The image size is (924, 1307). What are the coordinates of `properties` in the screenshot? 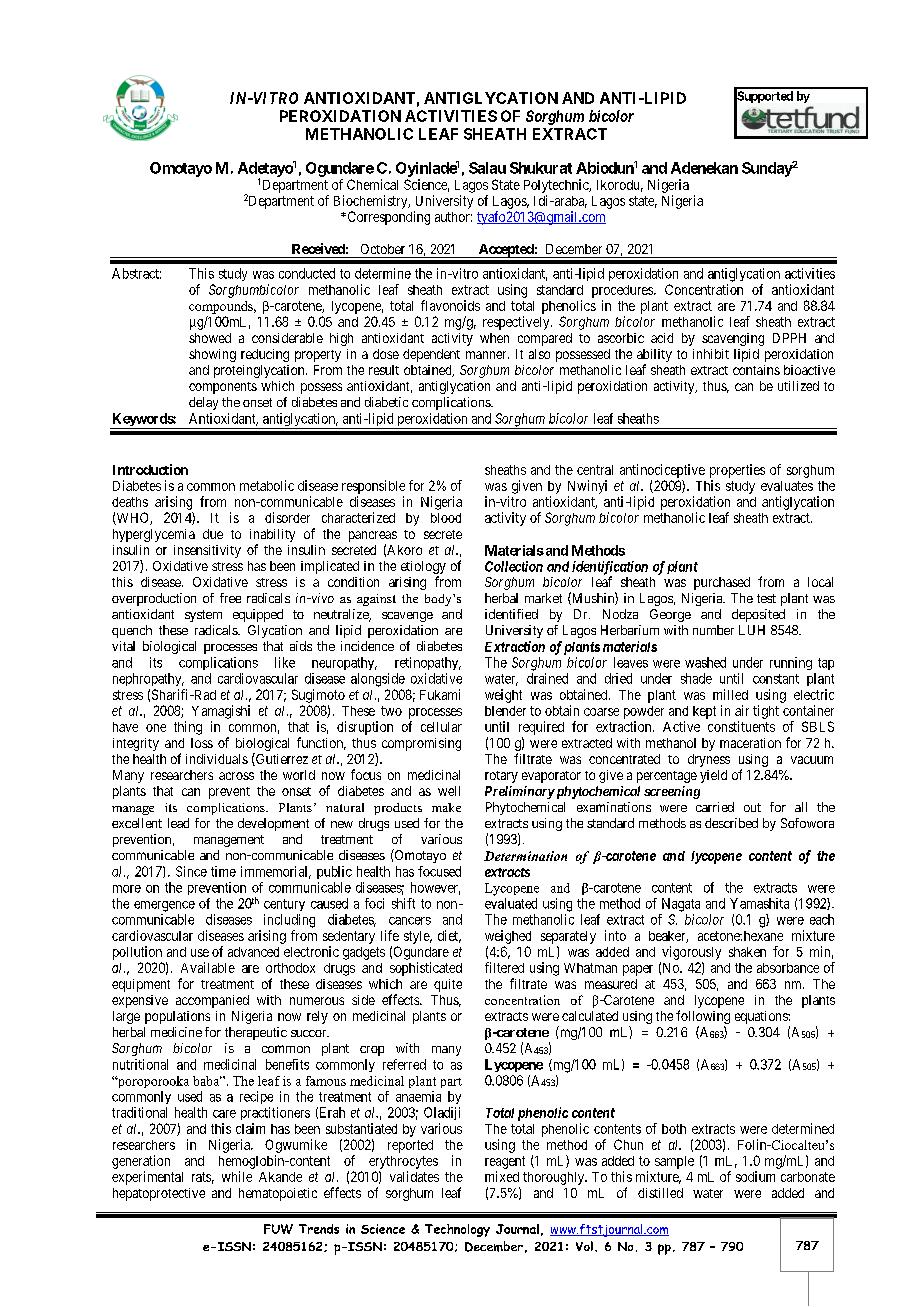 It's located at (737, 471).
